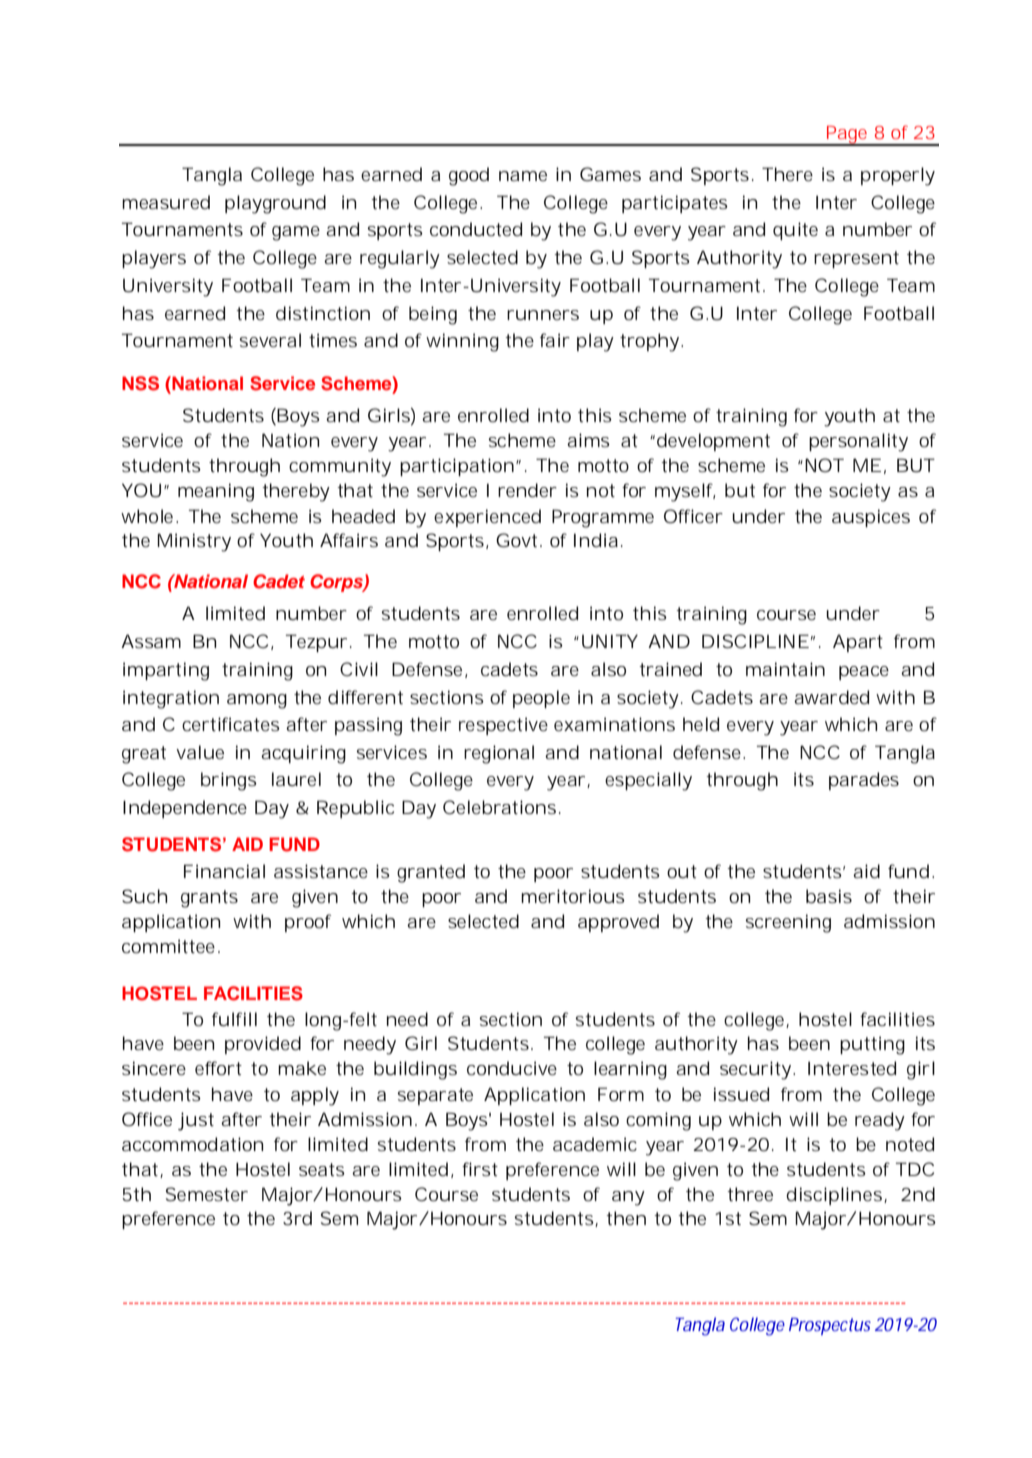 The height and width of the screenshot is (1458, 1032). Describe the element at coordinates (166, 202) in the screenshot. I see `measured` at that location.
